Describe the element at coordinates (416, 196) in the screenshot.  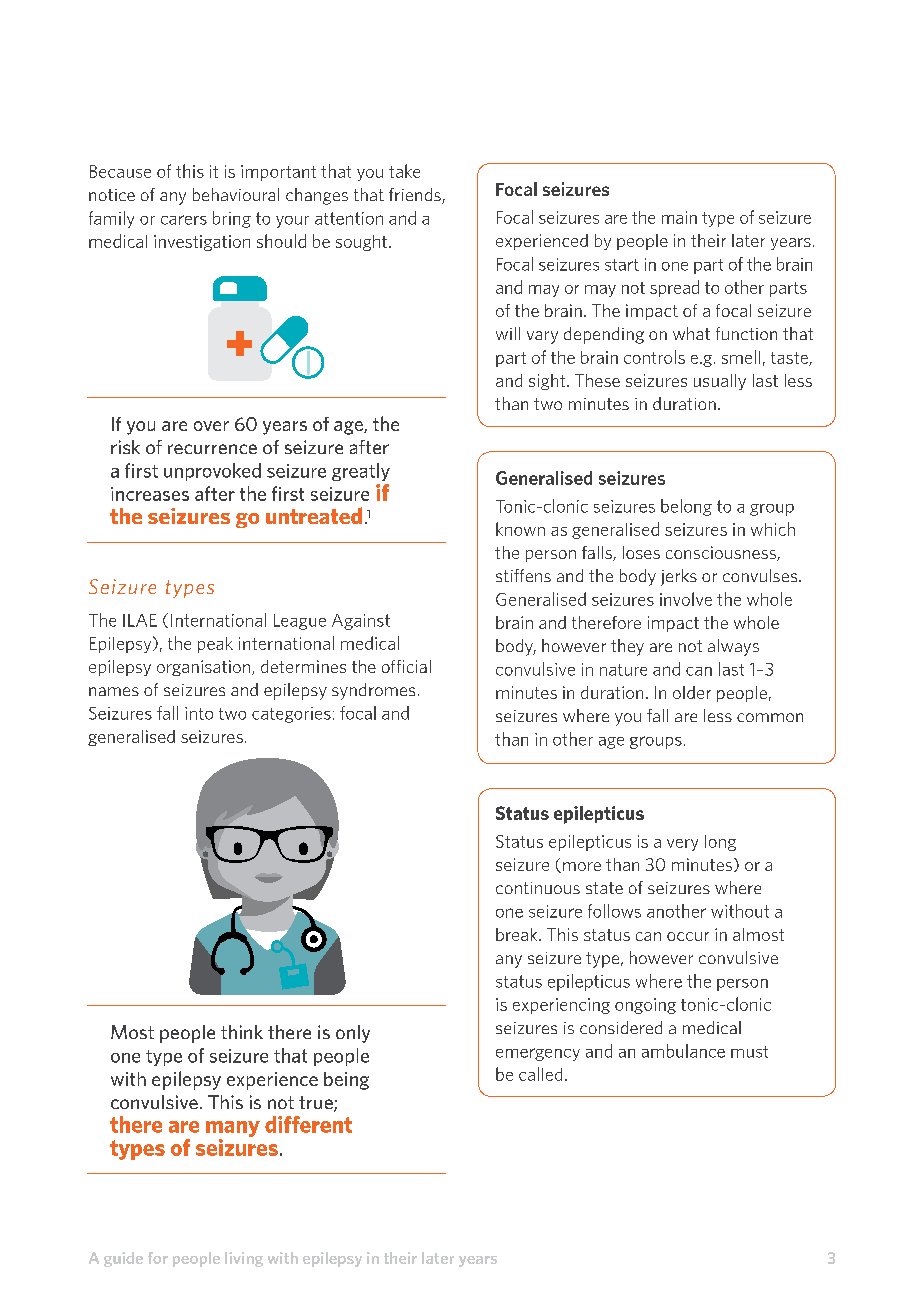
I see `friends` at that location.
